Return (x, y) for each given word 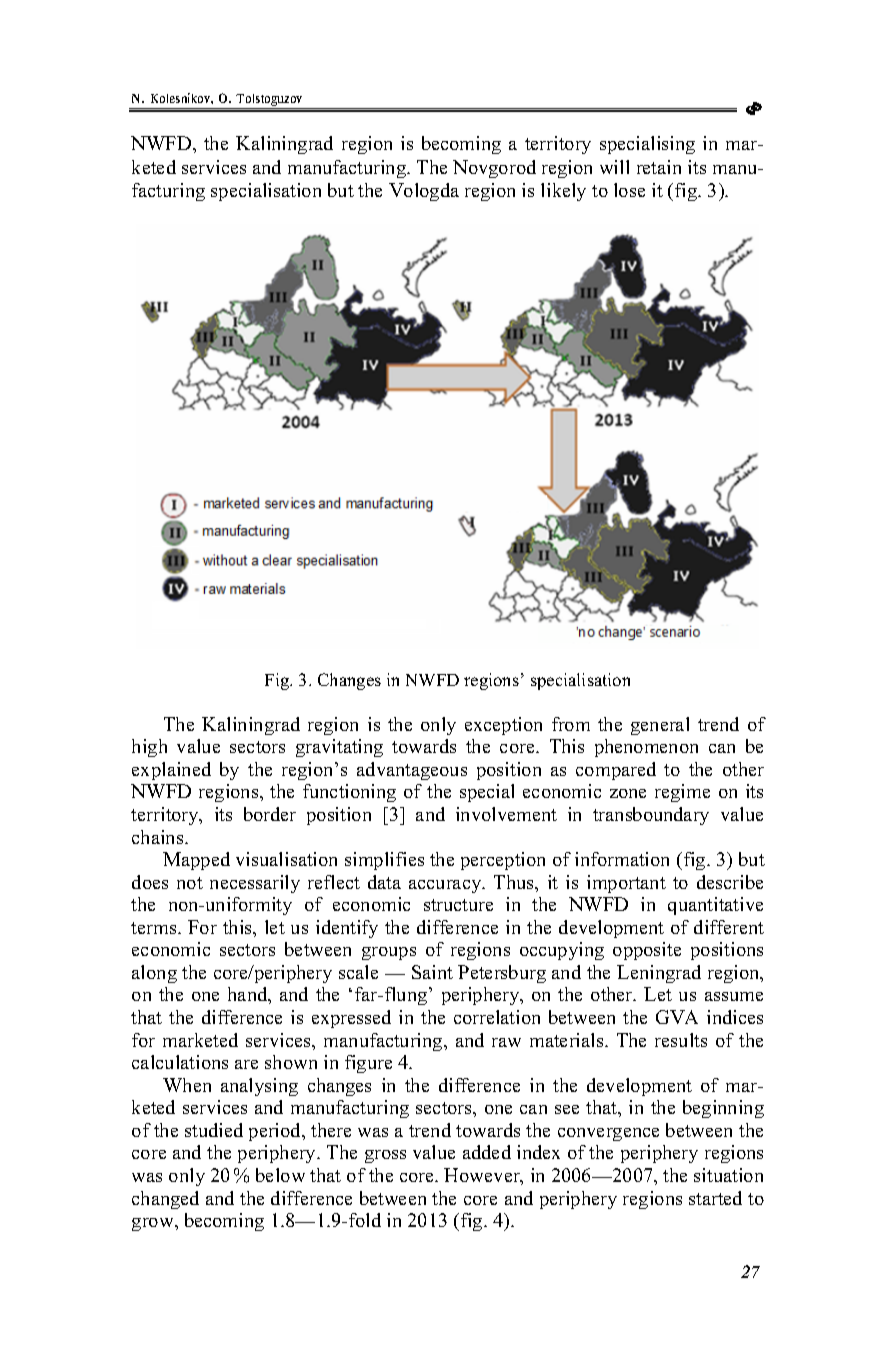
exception (503, 726)
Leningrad (659, 974)
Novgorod (494, 169)
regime (682, 793)
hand (249, 995)
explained (171, 771)
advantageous (412, 771)
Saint (432, 972)
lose (629, 190)
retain (659, 167)
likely (563, 192)
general (660, 726)
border (270, 814)
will (614, 167)
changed (165, 1200)
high (149, 748)
